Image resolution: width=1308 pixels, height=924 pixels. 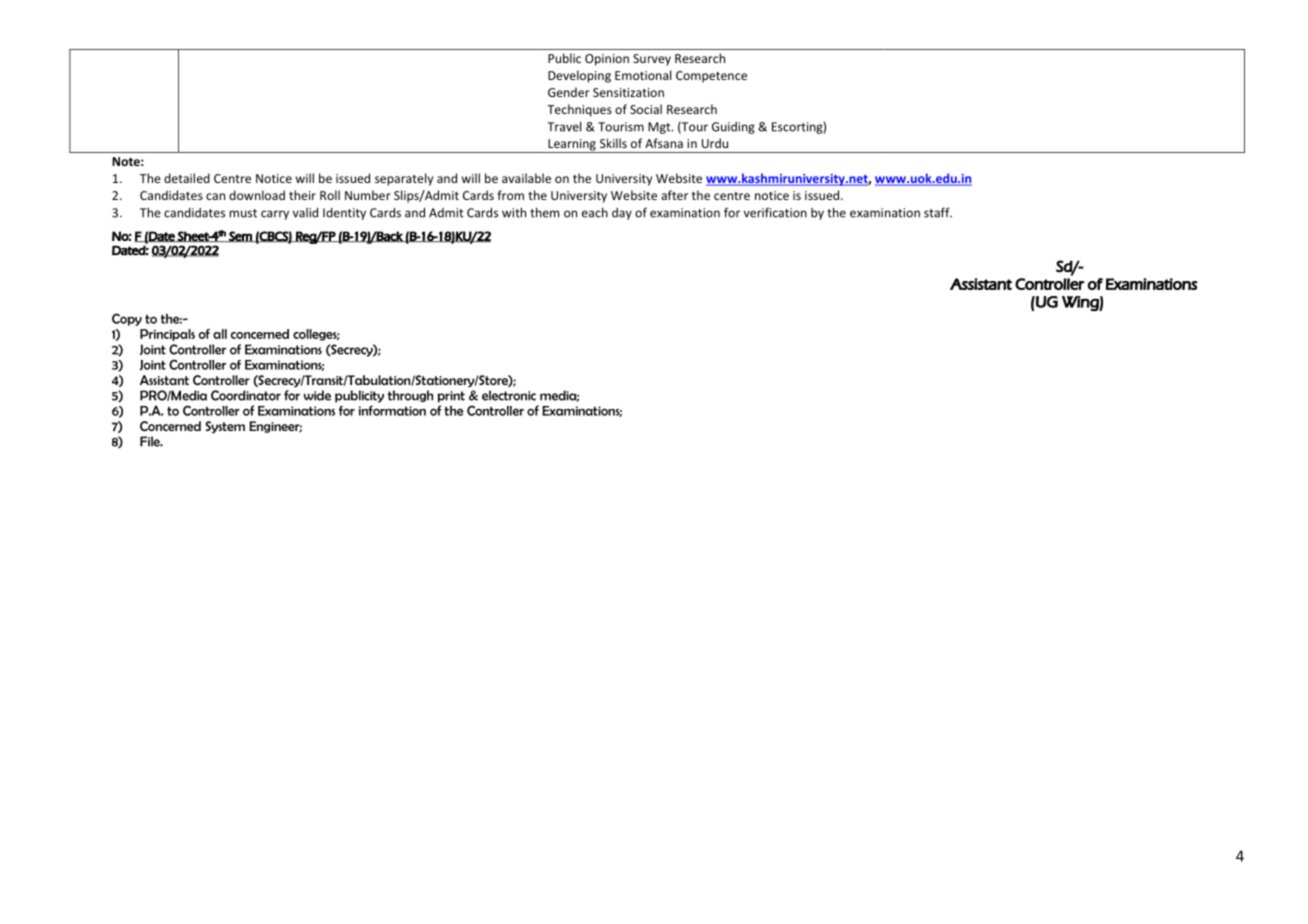 What do you see at coordinates (711, 77) in the screenshot?
I see `Competence` at bounding box center [711, 77].
